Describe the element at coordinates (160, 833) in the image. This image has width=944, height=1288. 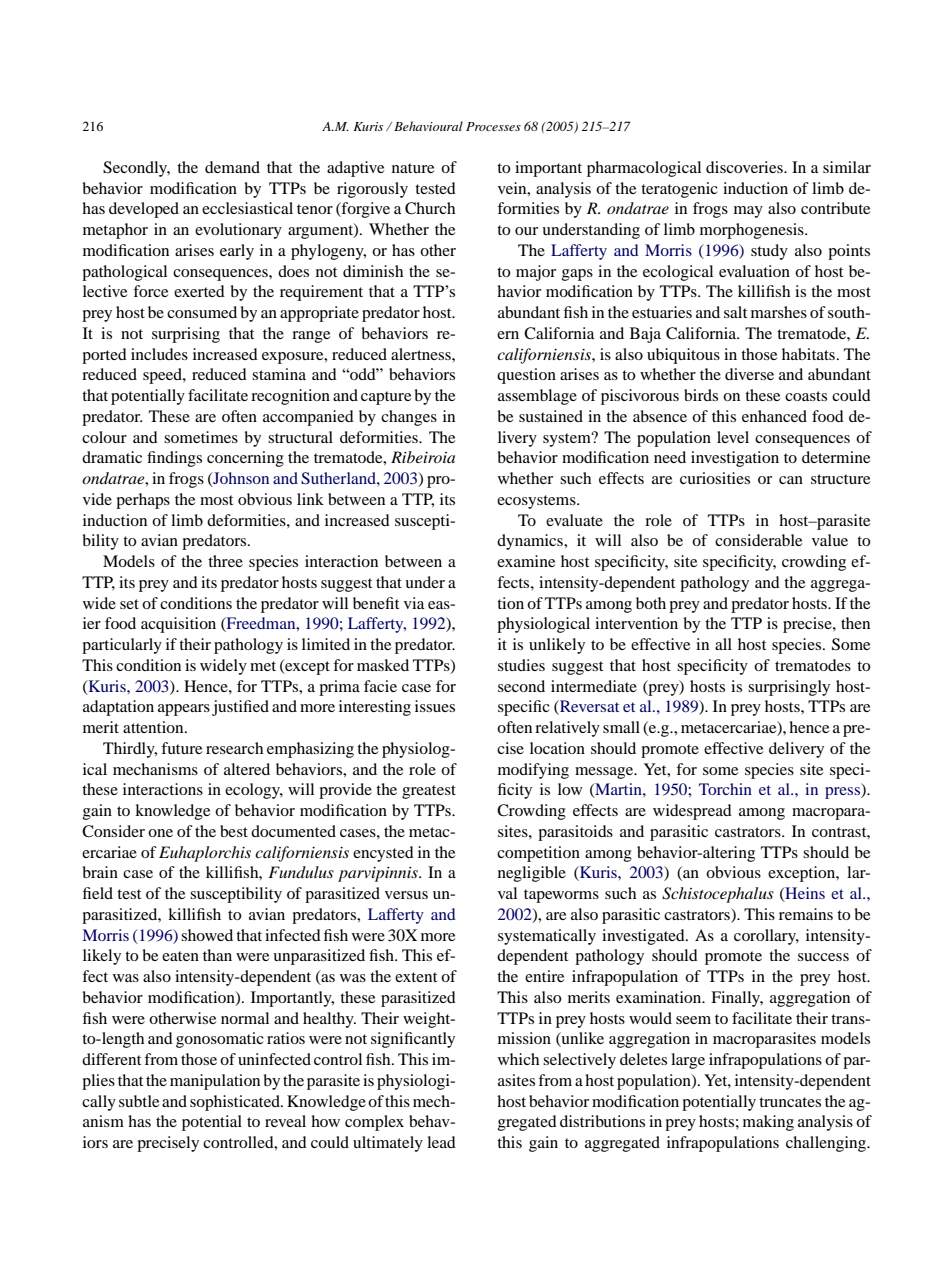
I see `one` at that location.
